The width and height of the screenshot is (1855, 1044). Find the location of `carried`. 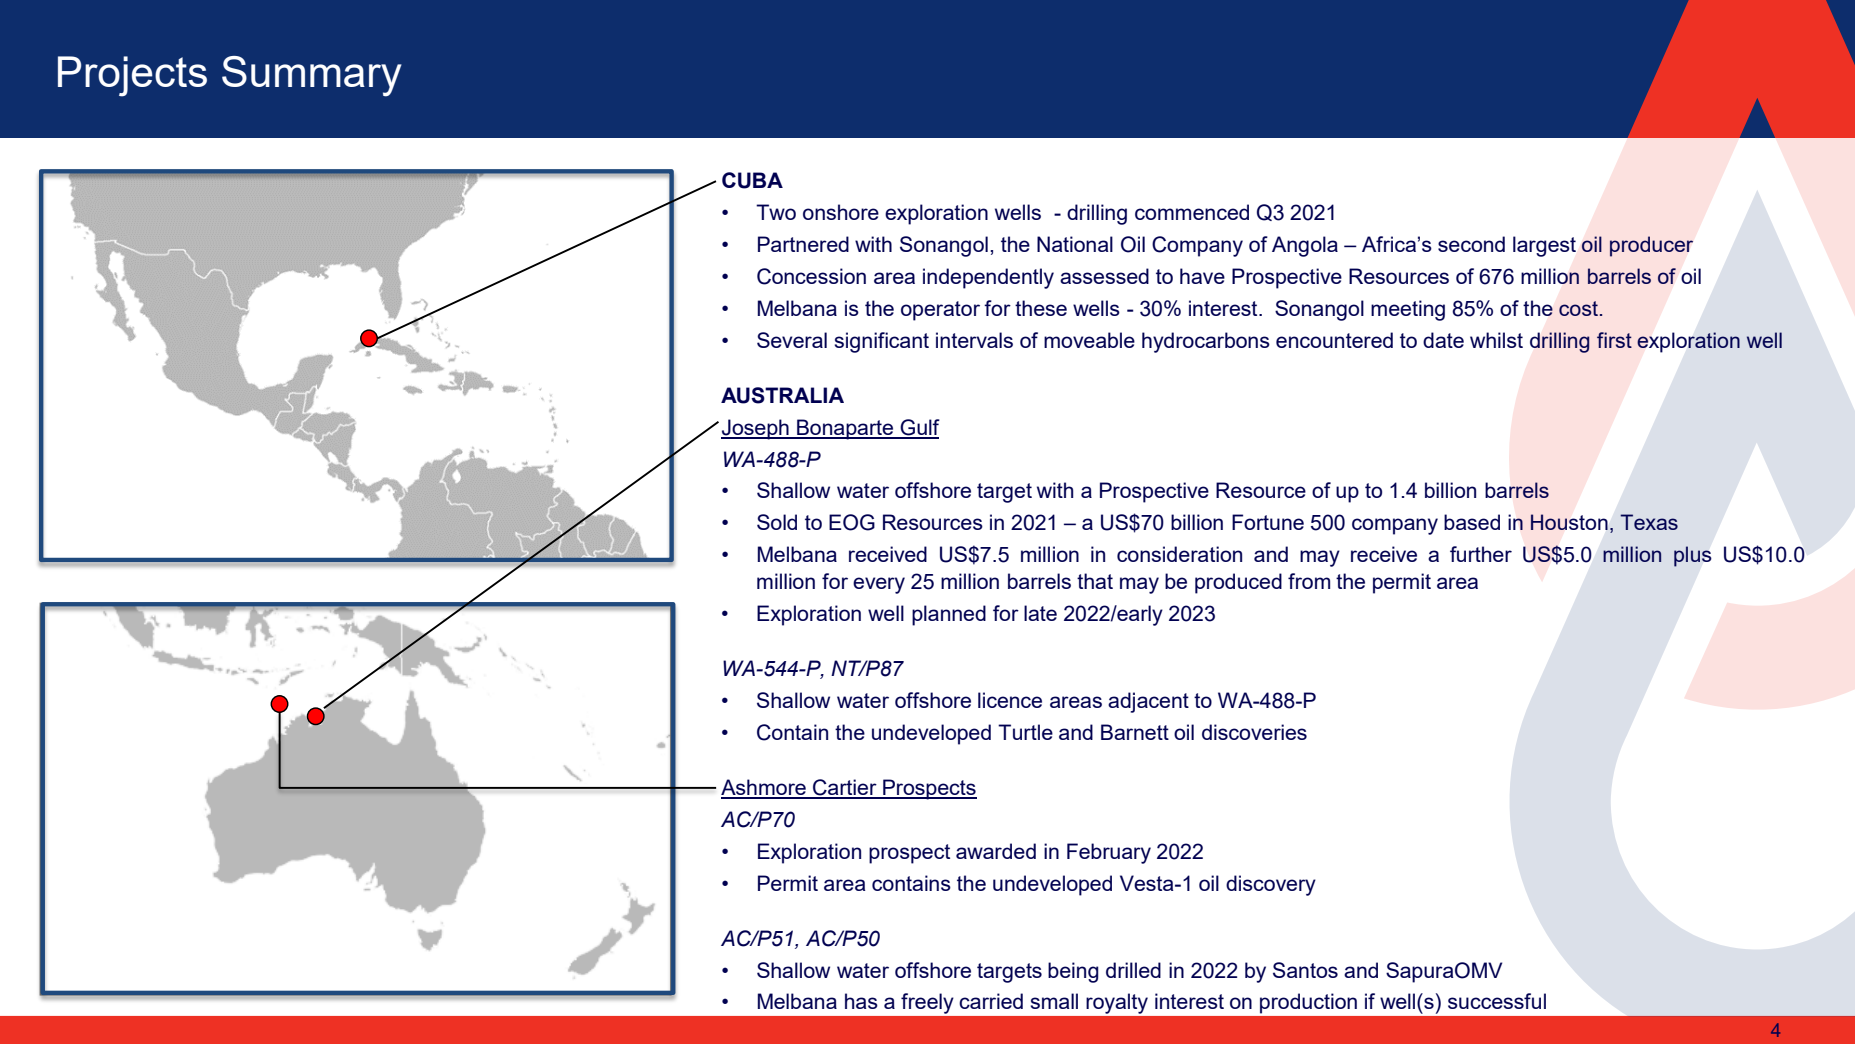

carried is located at coordinates (991, 1001).
